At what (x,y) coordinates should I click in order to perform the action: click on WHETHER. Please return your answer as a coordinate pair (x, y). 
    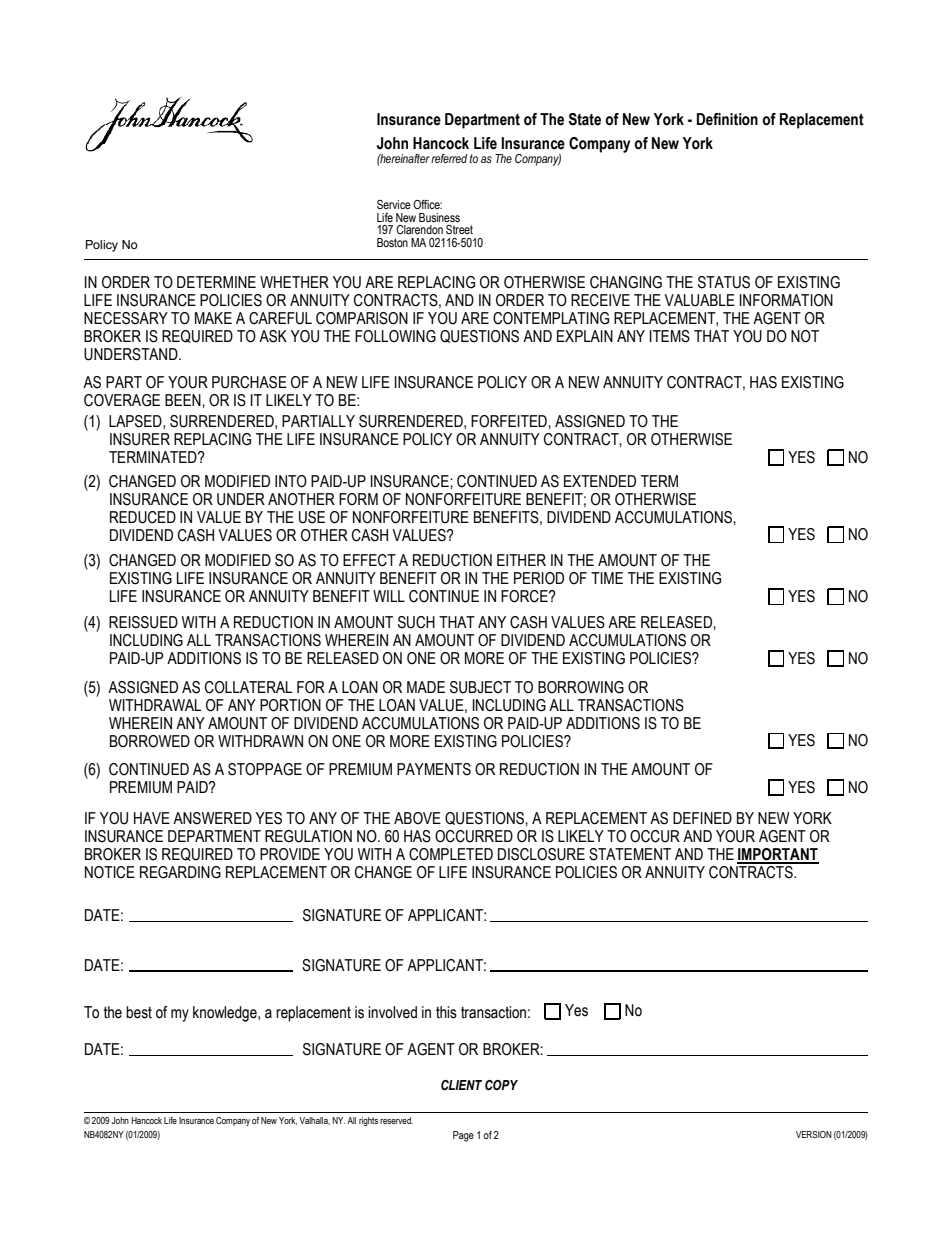
    Looking at the image, I should click on (294, 282).
